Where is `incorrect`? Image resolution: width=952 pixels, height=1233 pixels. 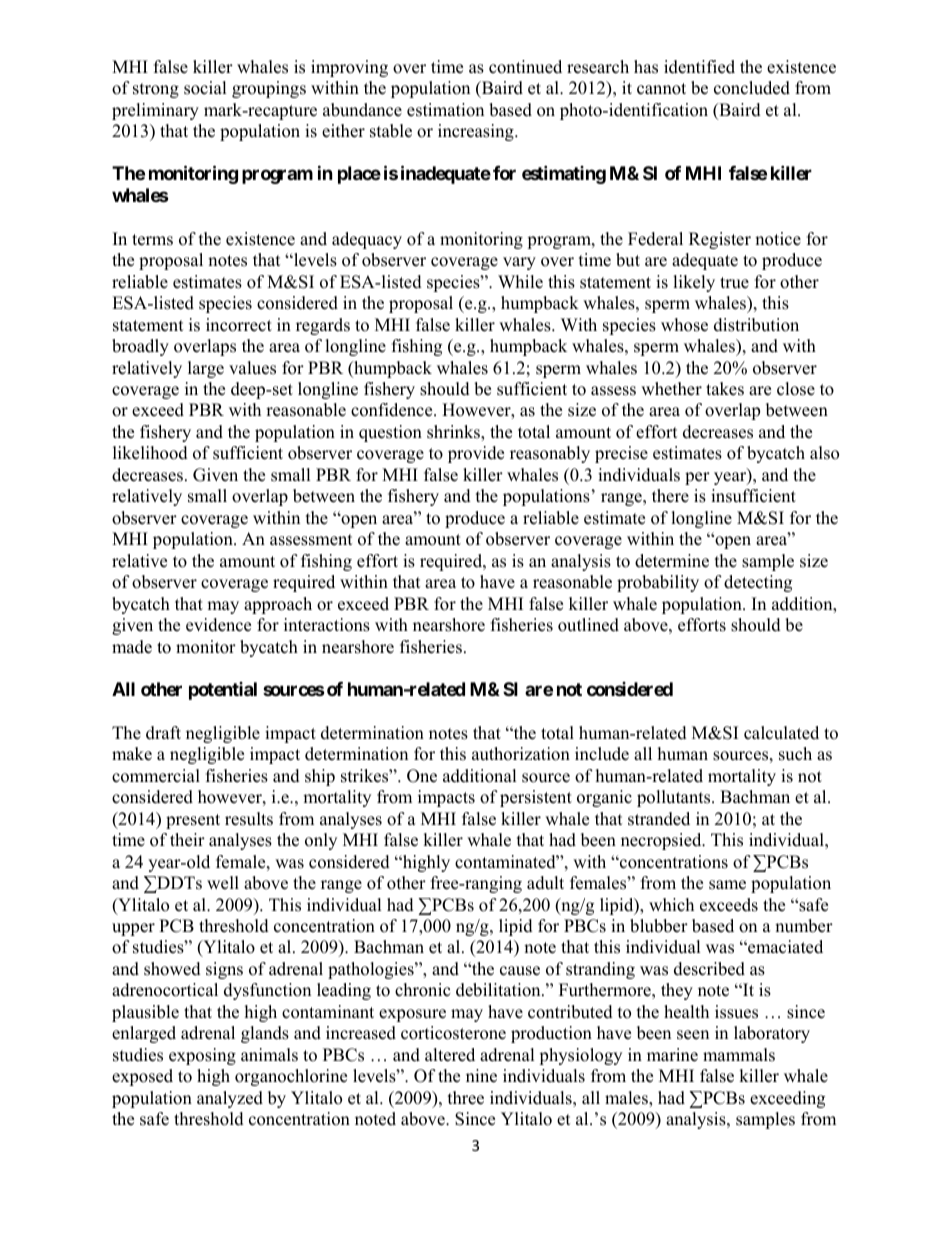 incorrect is located at coordinates (239, 325).
